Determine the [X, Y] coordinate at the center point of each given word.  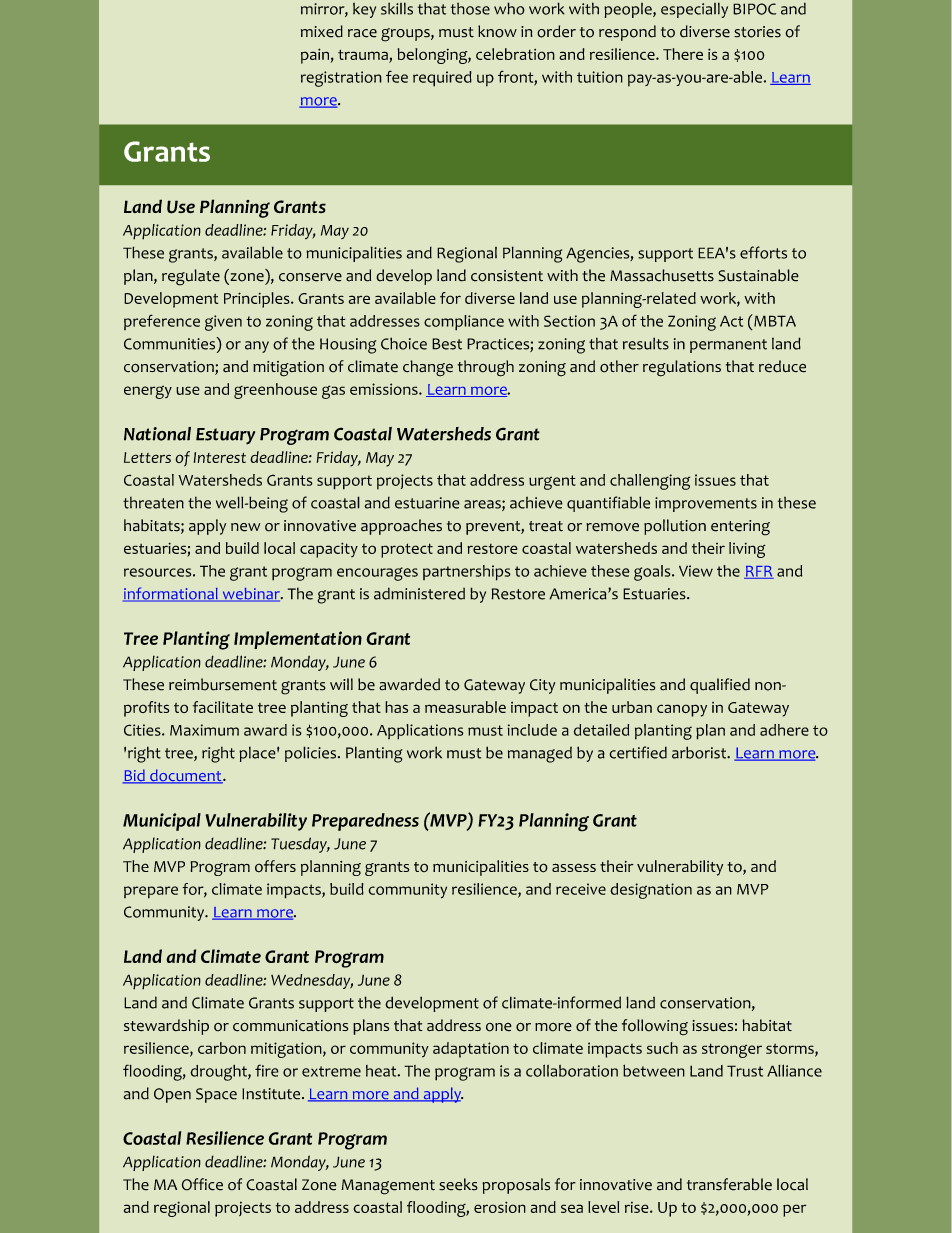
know [497, 31]
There [683, 54]
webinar [251, 595]
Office [202, 1184]
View [696, 571]
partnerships [467, 573]
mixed [322, 31]
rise [638, 1207]
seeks [458, 1184]
